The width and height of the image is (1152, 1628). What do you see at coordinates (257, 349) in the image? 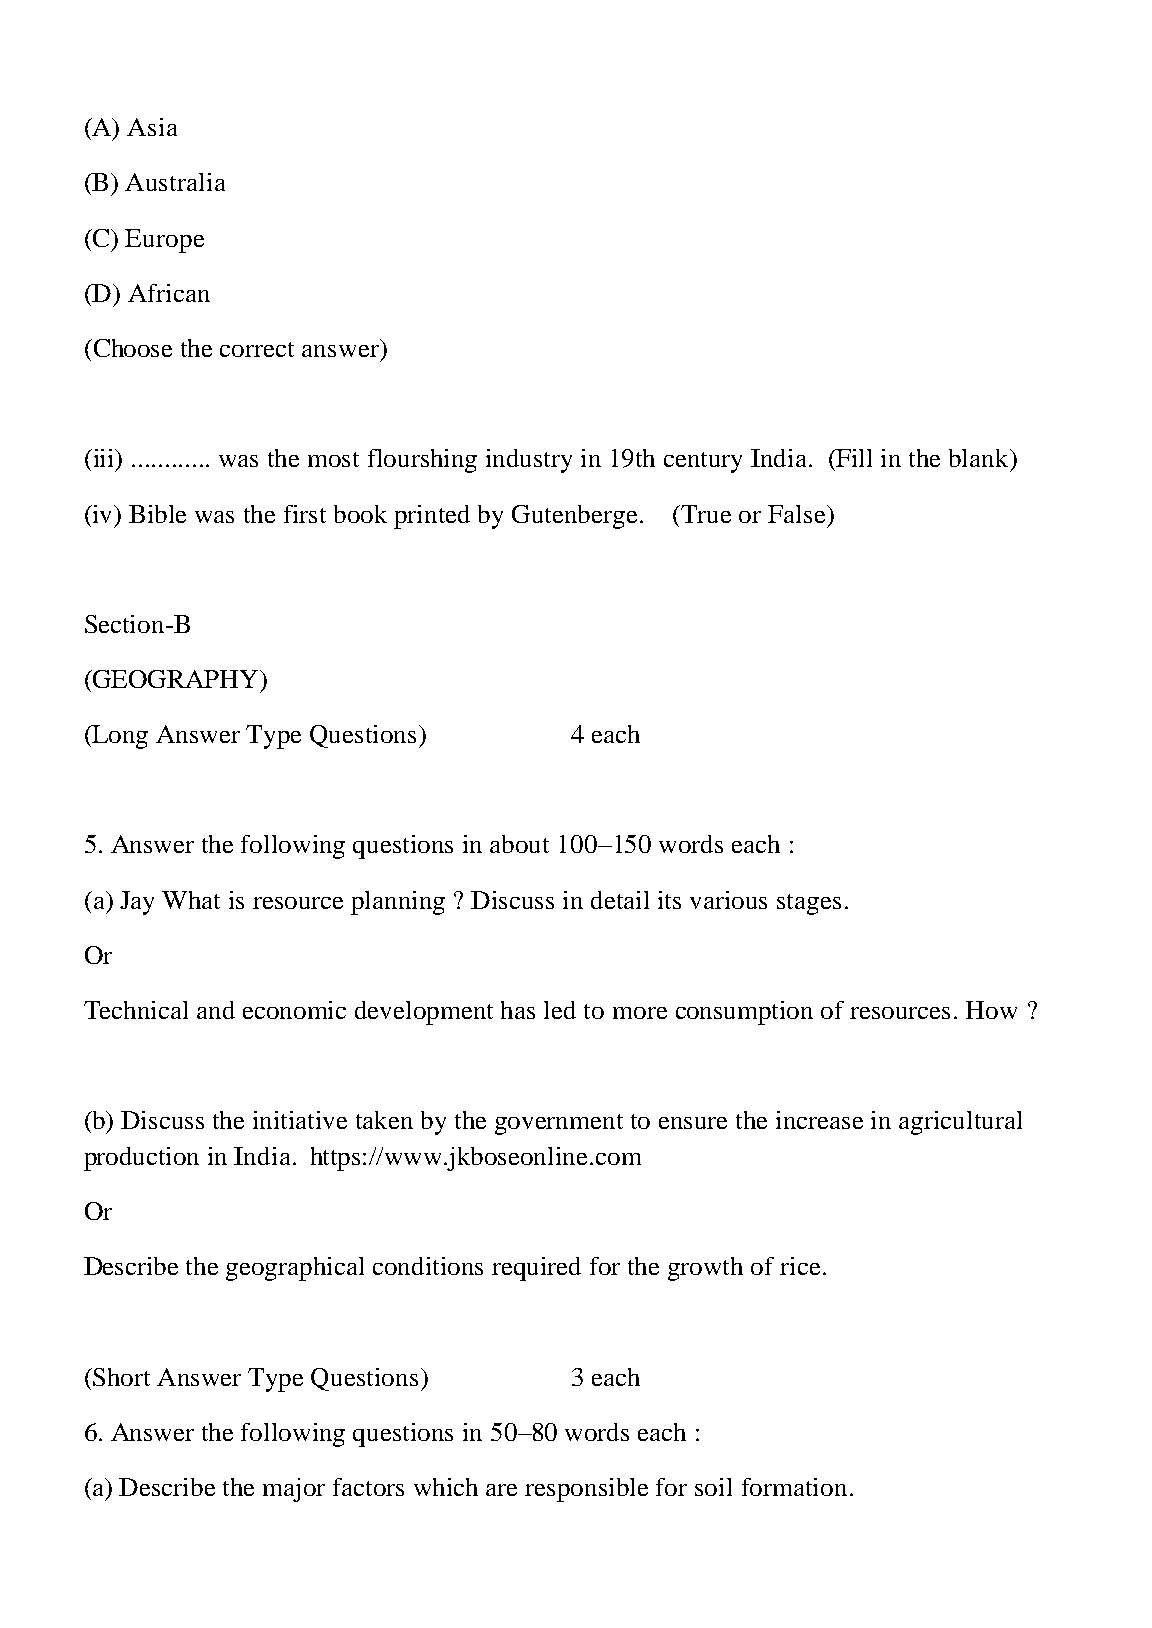
I see `correct` at bounding box center [257, 349].
